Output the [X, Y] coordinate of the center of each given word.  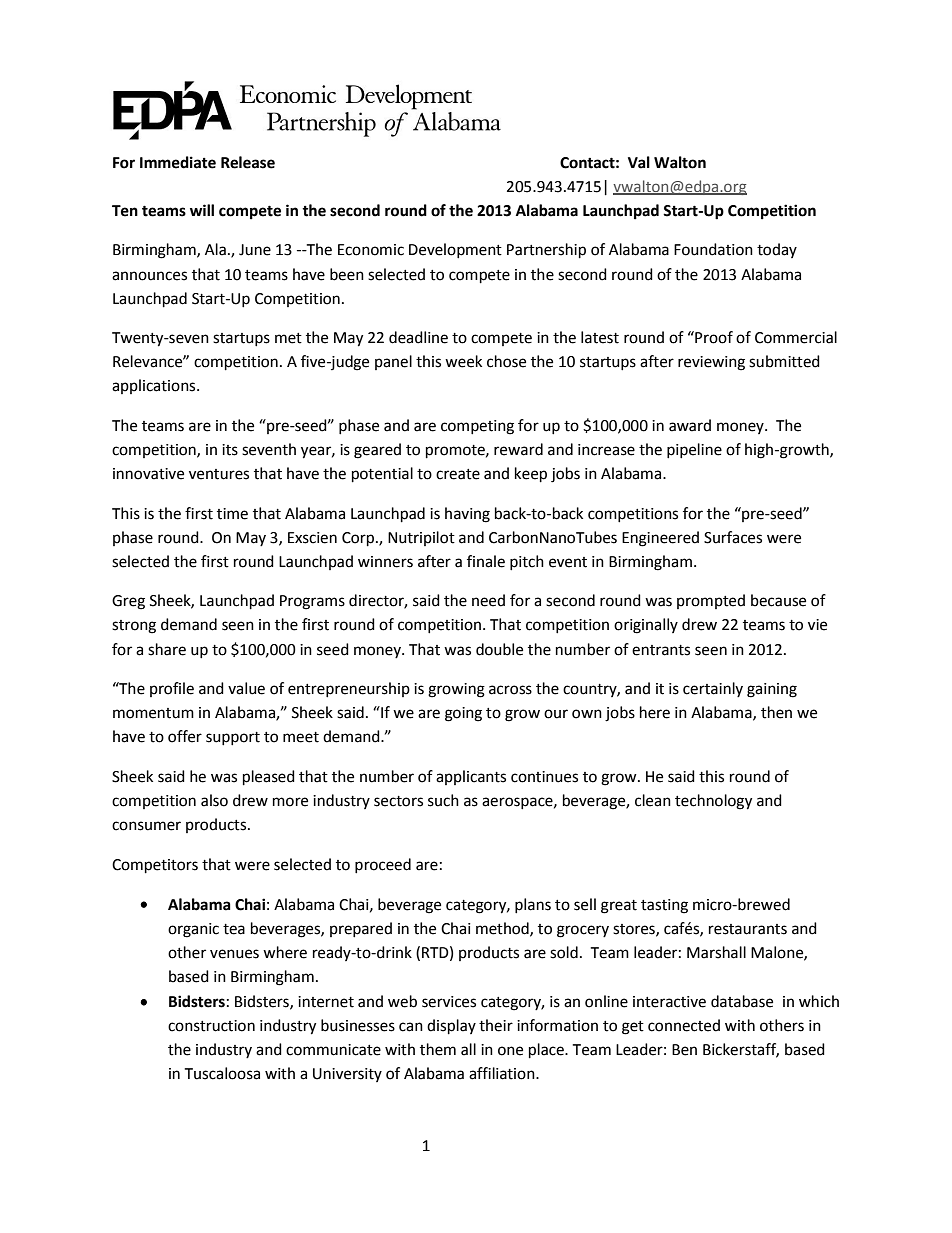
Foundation [713, 249]
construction [211, 1026]
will [202, 210]
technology [713, 802]
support [233, 738]
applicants [471, 777]
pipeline [694, 450]
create [458, 474]
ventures [219, 474]
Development [455, 250]
